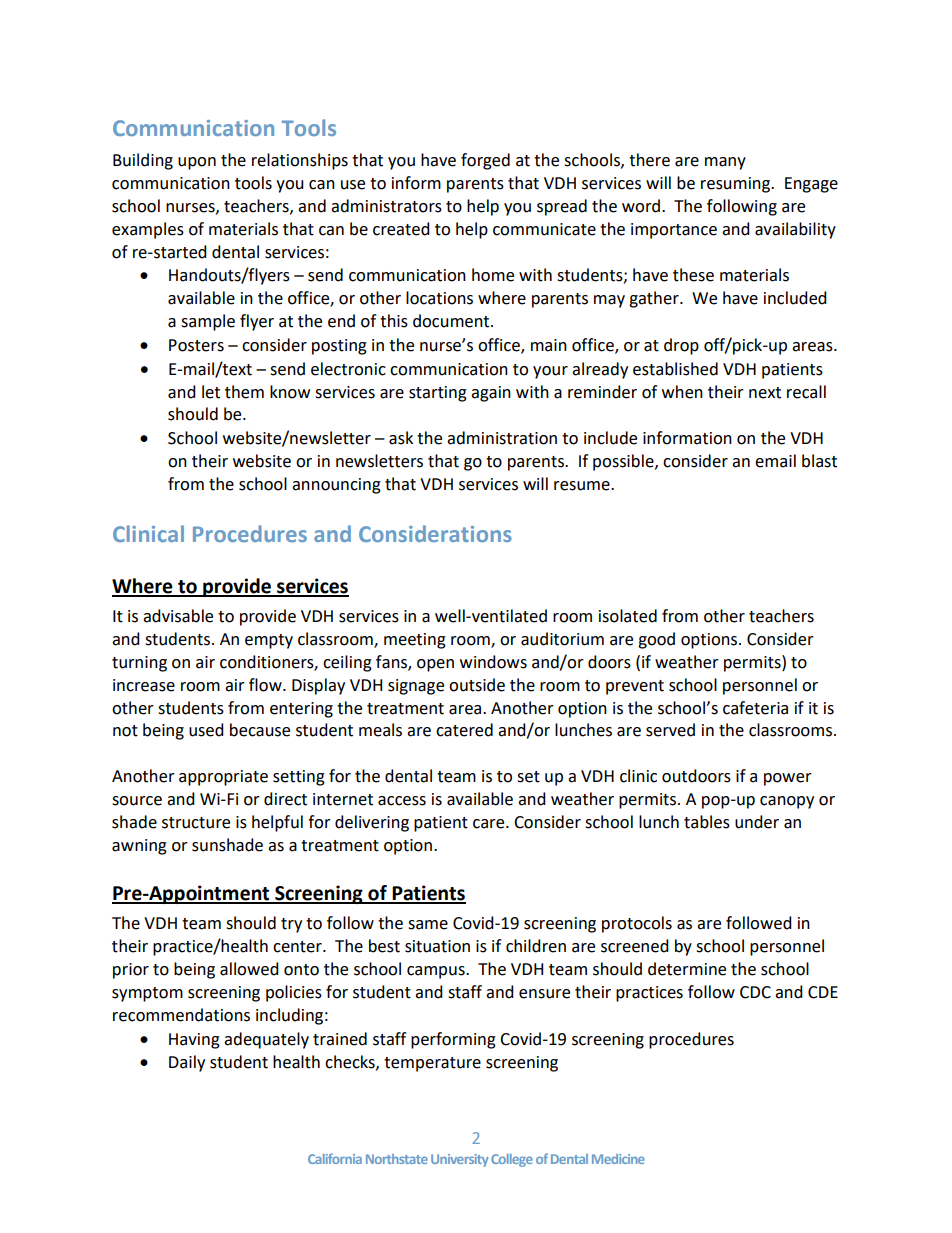 This document has height=1233, width=952. What do you see at coordinates (502, 438) in the document?
I see `administration` at bounding box center [502, 438].
